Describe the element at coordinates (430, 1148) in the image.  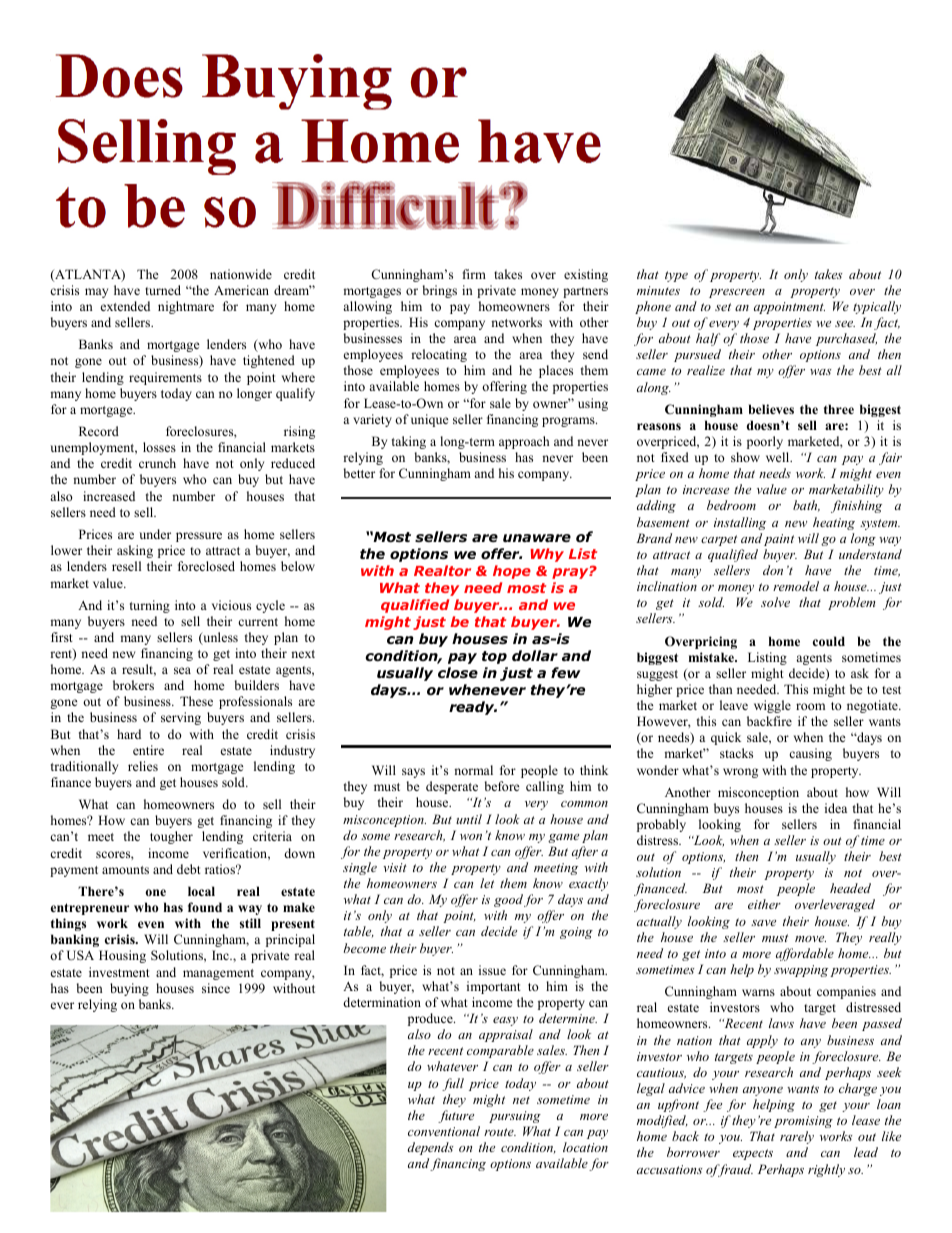
I see `depends` at that location.
